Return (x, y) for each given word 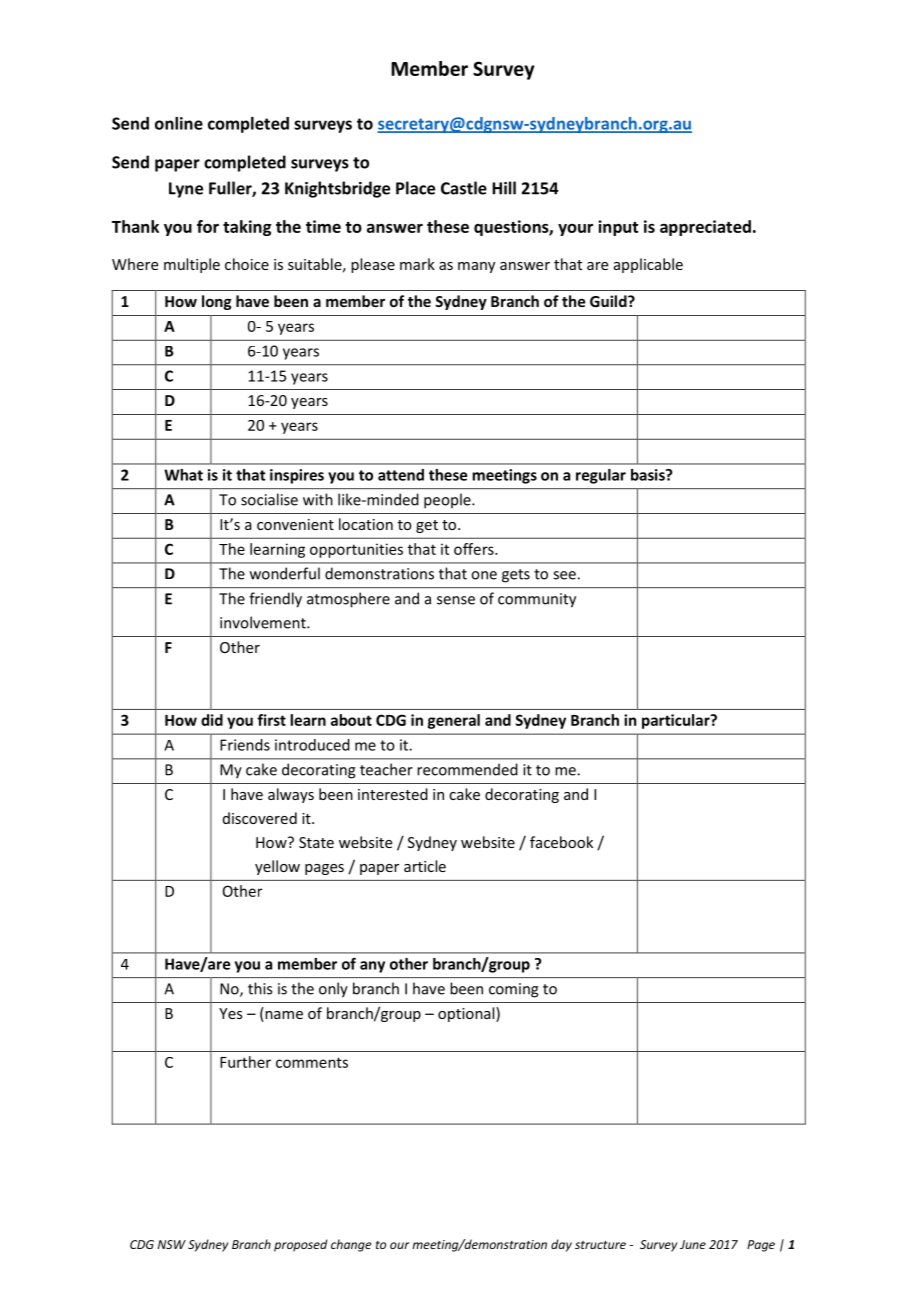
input (618, 228)
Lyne (186, 190)
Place (415, 188)
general (453, 721)
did (212, 720)
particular (677, 721)
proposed (301, 1245)
